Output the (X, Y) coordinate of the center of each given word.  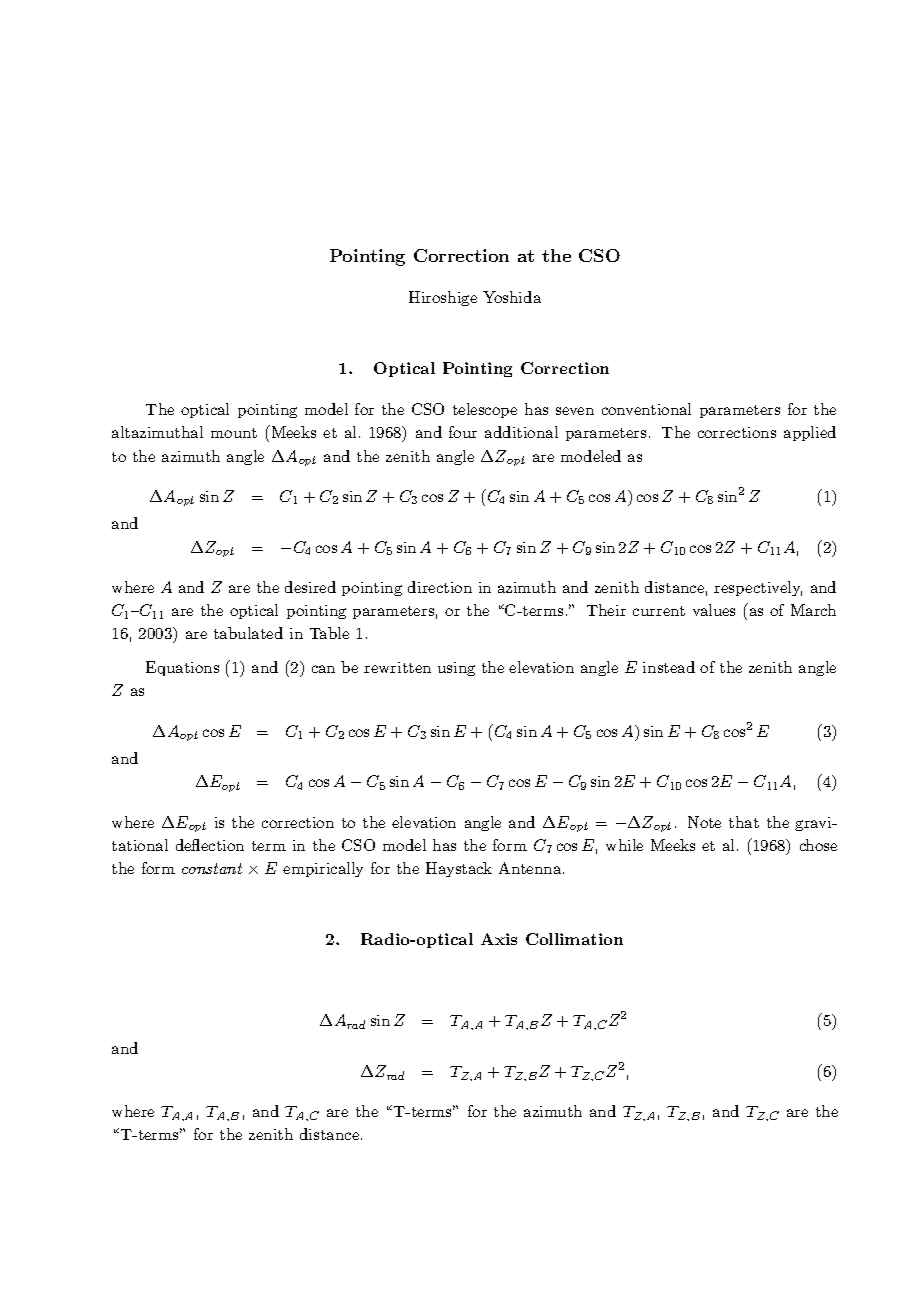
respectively (758, 588)
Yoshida (512, 297)
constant (212, 868)
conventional (646, 409)
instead (669, 667)
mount (234, 433)
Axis (499, 939)
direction (440, 587)
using (456, 669)
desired (310, 587)
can (323, 669)
